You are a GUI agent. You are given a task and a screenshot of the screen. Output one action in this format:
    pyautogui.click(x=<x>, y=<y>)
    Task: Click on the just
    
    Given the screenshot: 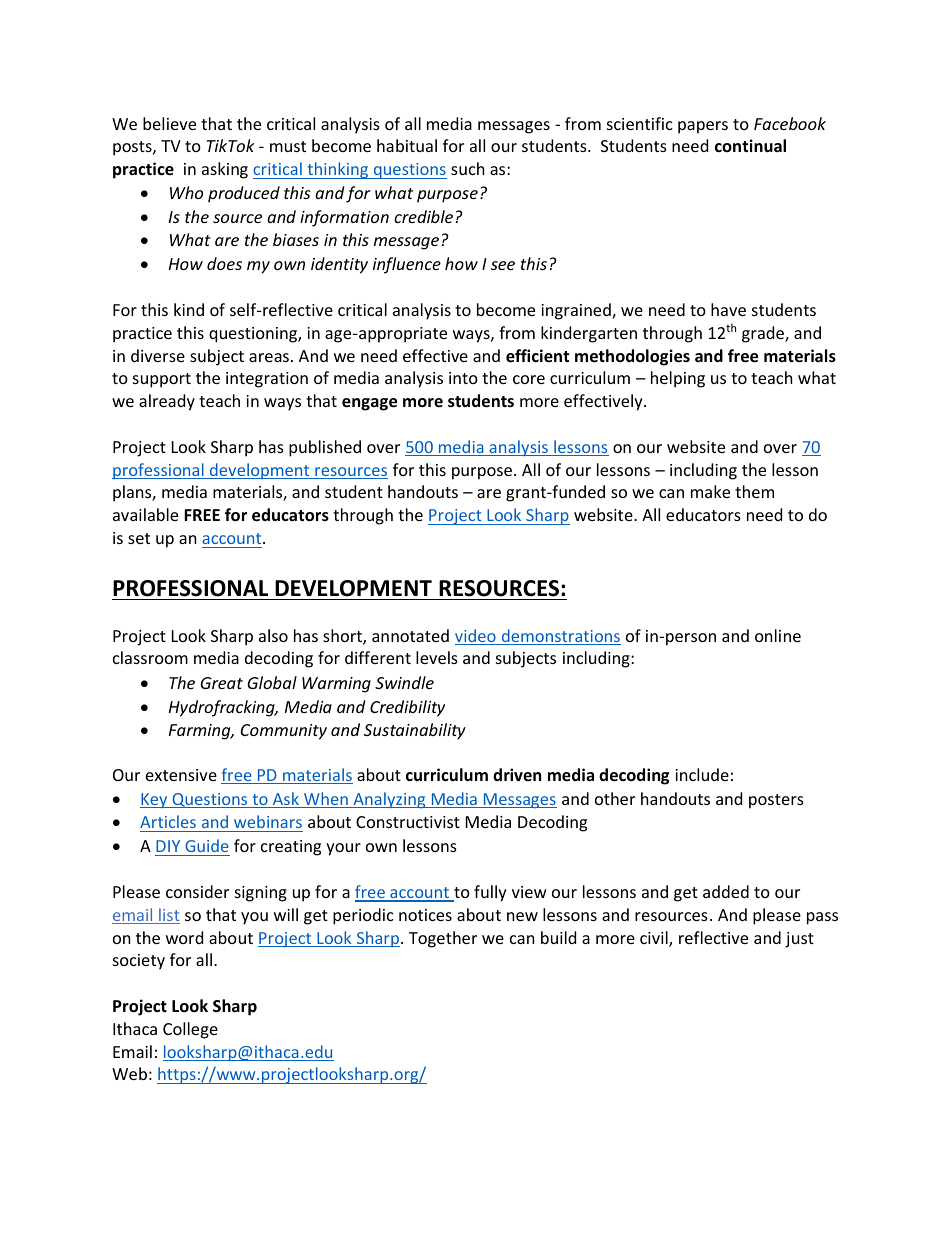 What is the action you would take?
    pyautogui.click(x=799, y=940)
